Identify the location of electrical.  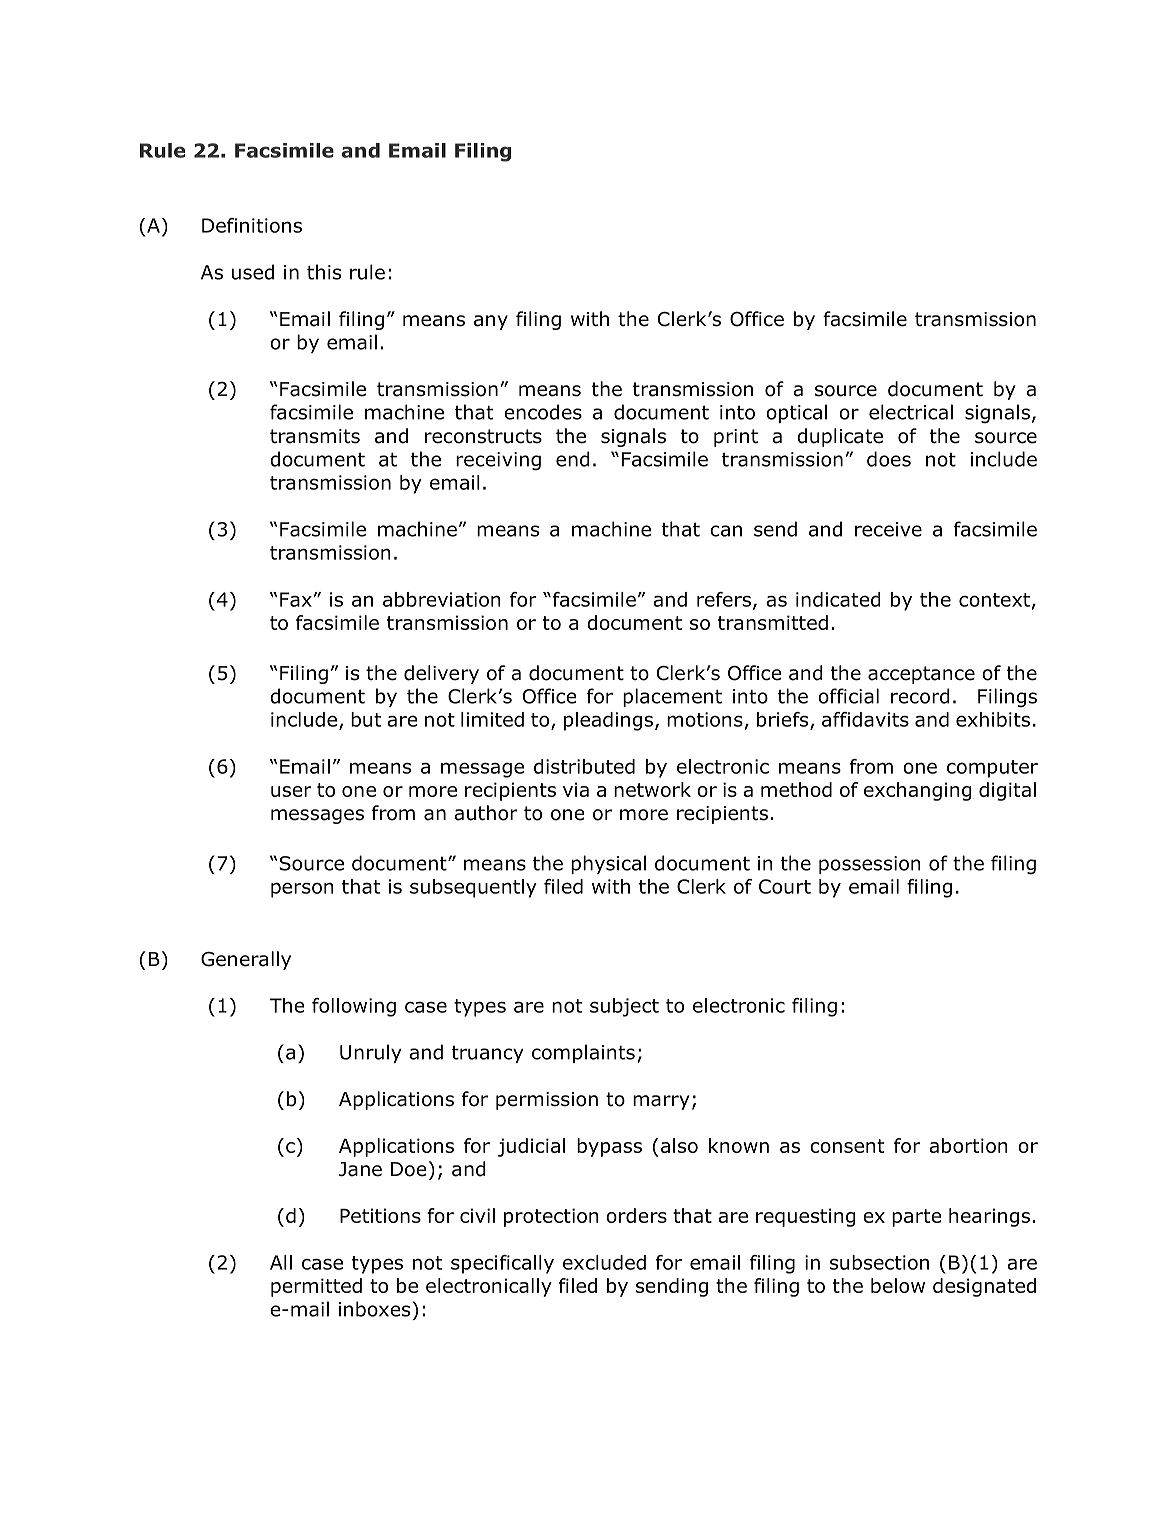
(911, 412).
